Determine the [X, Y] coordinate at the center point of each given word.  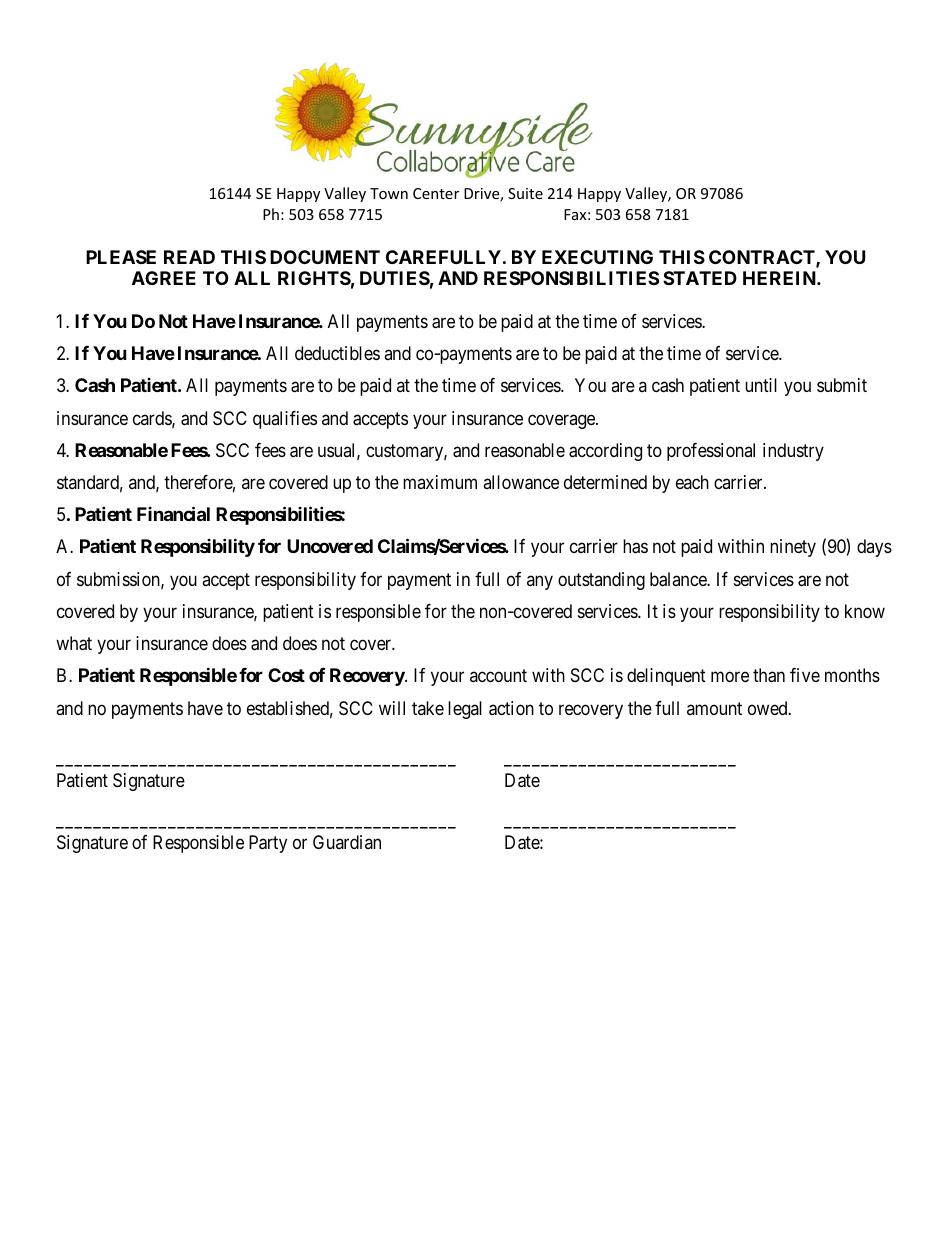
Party [268, 844]
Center [436, 193]
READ [189, 257]
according [605, 452]
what [74, 643]
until [761, 385]
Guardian [347, 842]
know [865, 611]
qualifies [285, 420]
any [540, 582]
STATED [700, 278]
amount [714, 708]
